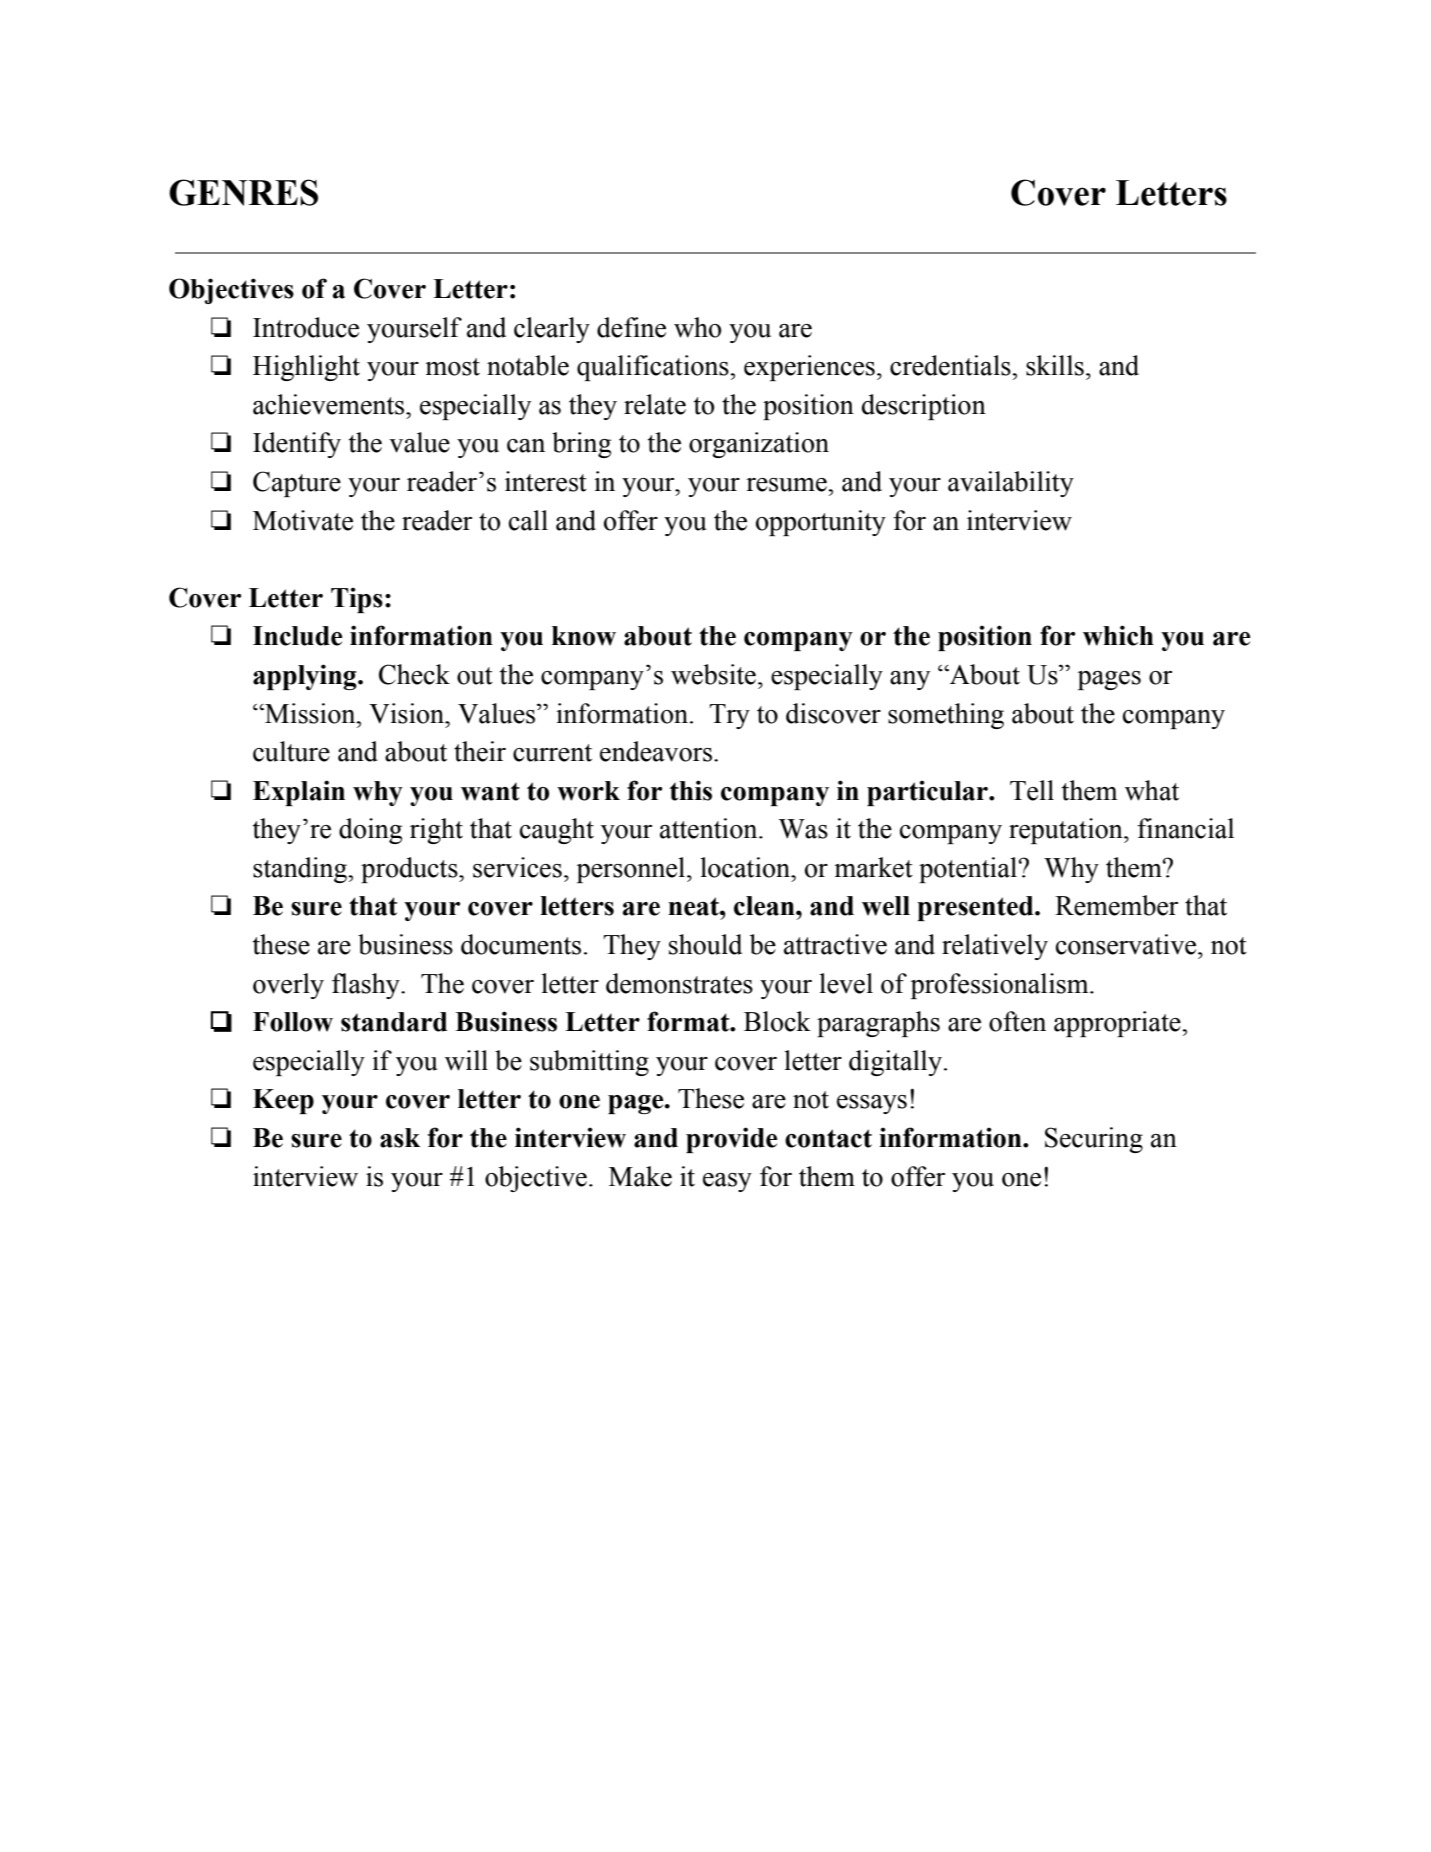 Image resolution: width=1431 pixels, height=1852 pixels. What do you see at coordinates (713, 674) in the image?
I see `website` at bounding box center [713, 674].
